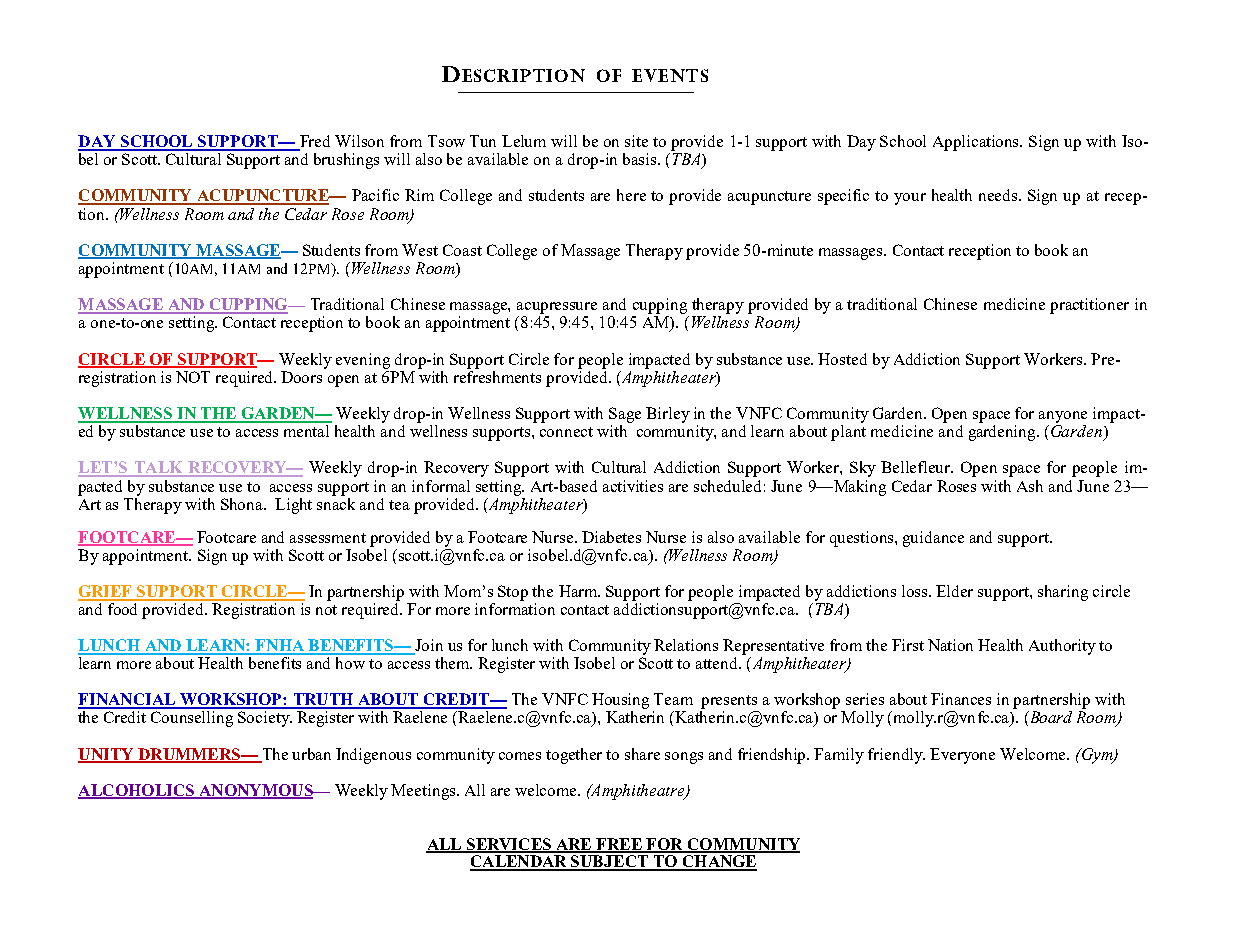  What do you see at coordinates (633, 486) in the screenshot?
I see `activities` at bounding box center [633, 486].
